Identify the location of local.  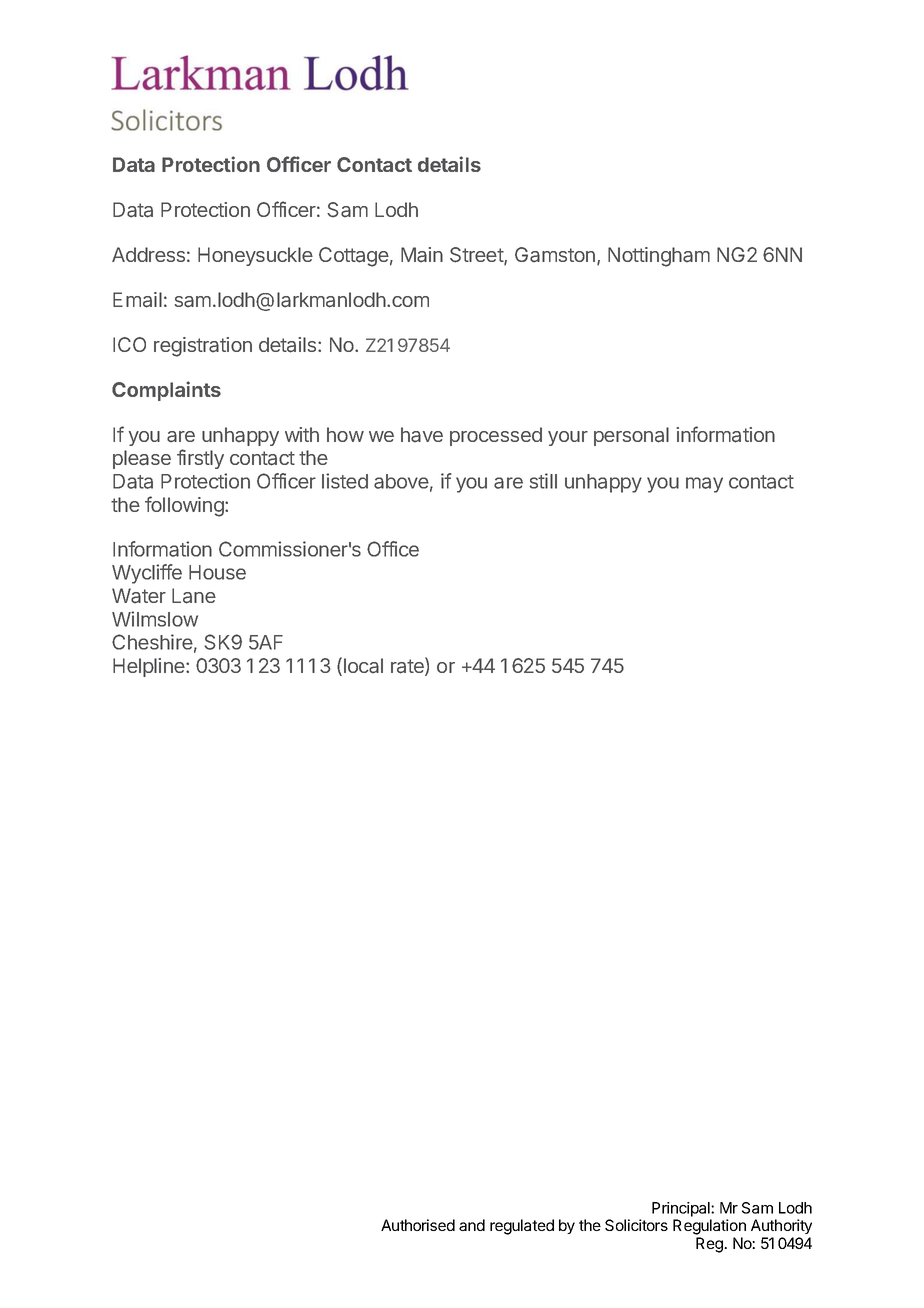
(362, 666).
